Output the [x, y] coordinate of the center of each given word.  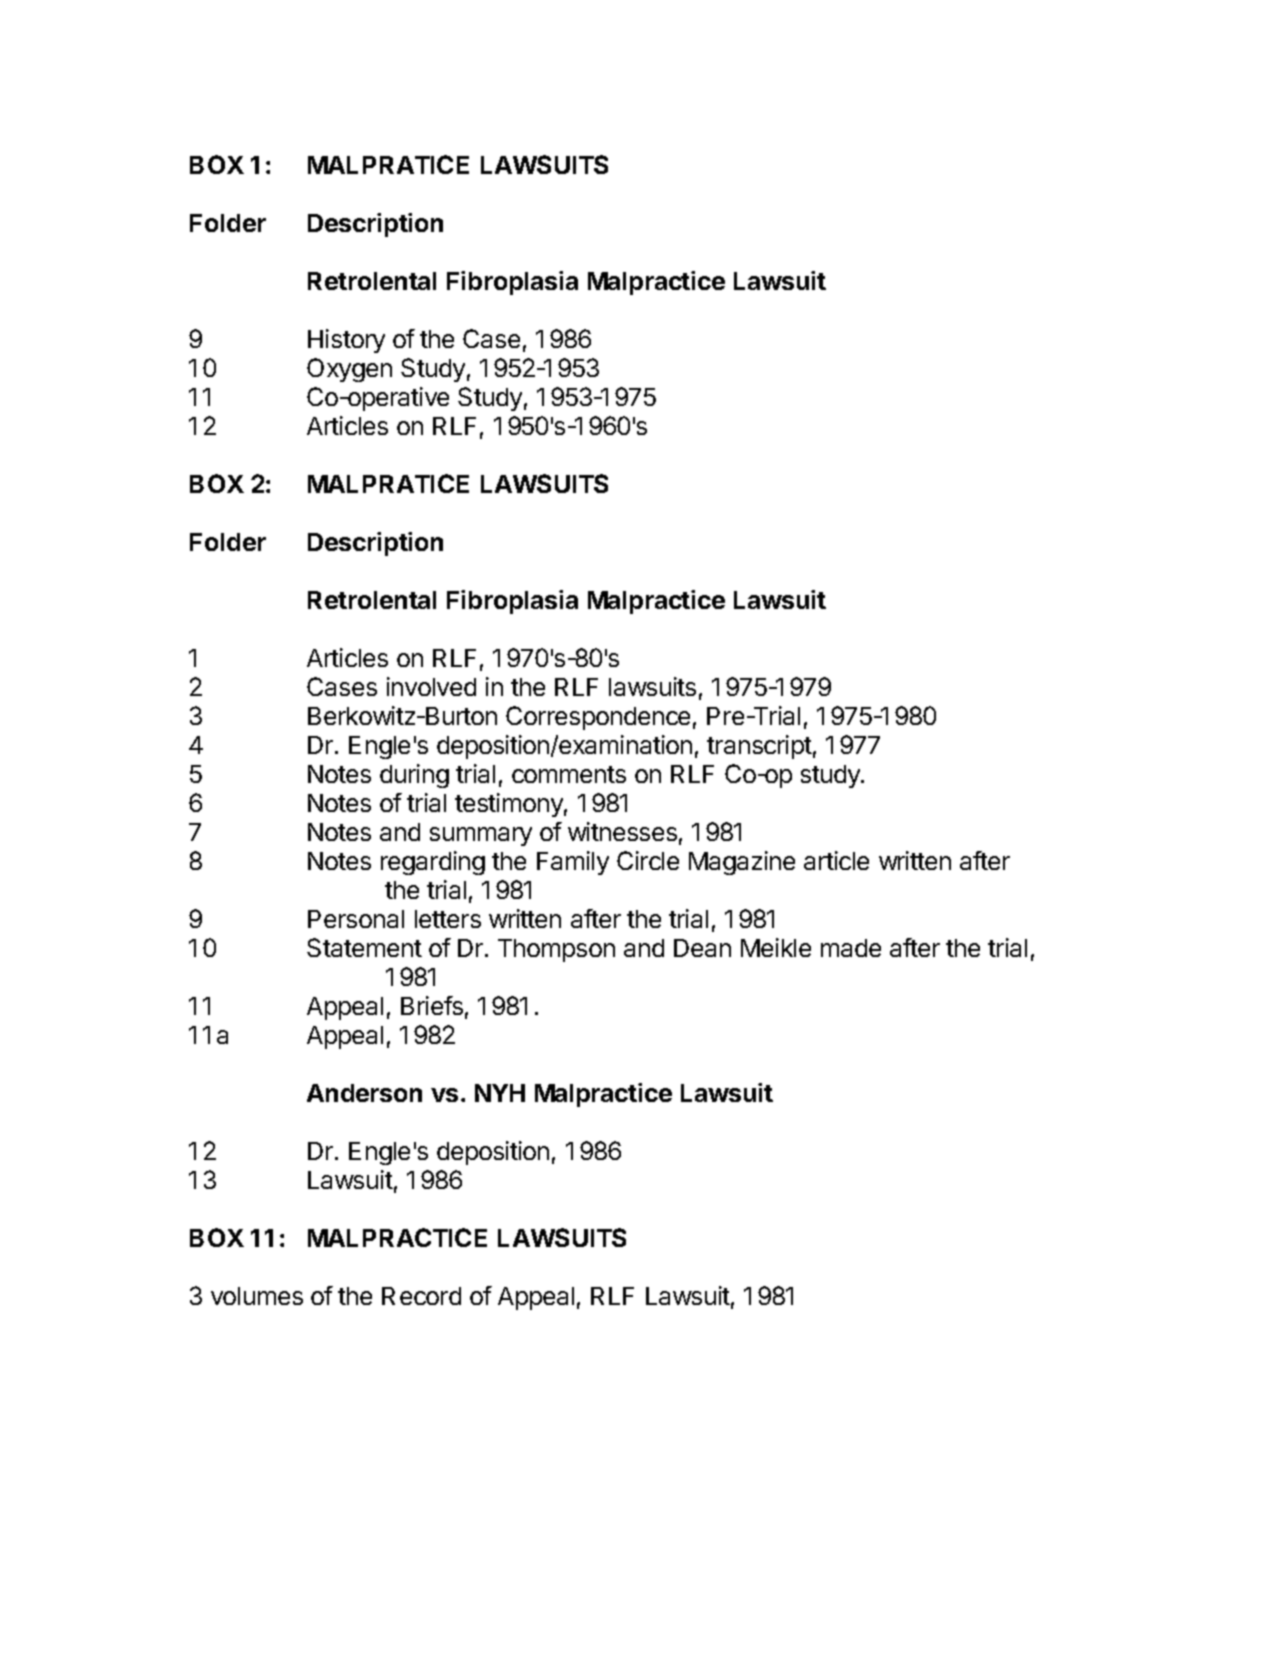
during [414, 776]
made [851, 948]
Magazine [742, 863]
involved [431, 686]
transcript [759, 747]
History [346, 341]
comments [569, 774]
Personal [356, 919]
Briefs [432, 1005]
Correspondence [598, 718]
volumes [257, 1296]
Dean [702, 948]
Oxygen [349, 370]
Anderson [364, 1093]
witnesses [622, 831]
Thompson [556, 950]
